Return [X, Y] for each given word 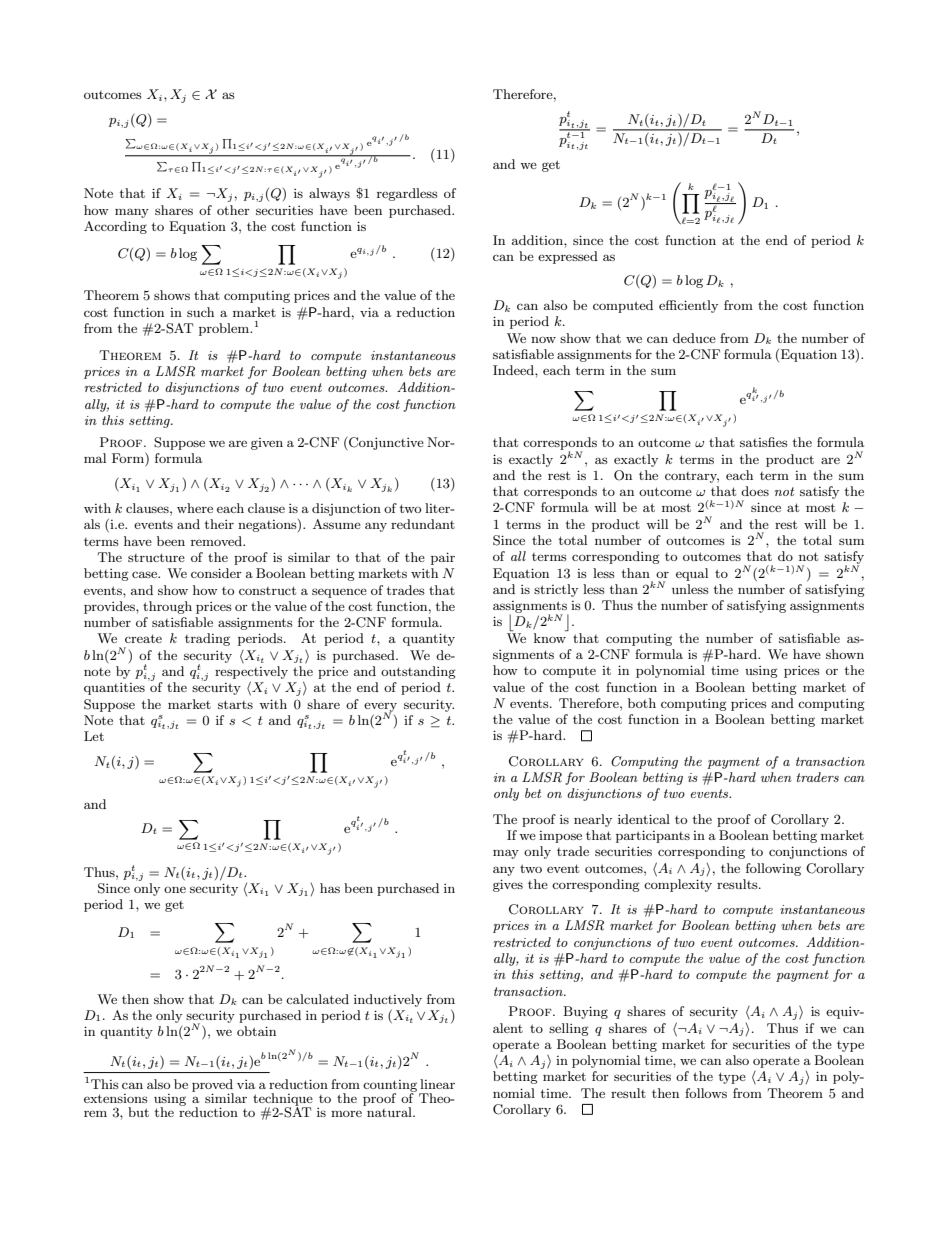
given [267, 444]
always [329, 194]
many [132, 213]
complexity [678, 885]
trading [207, 639]
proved [213, 1086]
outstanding [418, 672]
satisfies [764, 442]
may [506, 854]
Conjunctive [385, 443]
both [642, 703]
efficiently [688, 306]
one [175, 889]
